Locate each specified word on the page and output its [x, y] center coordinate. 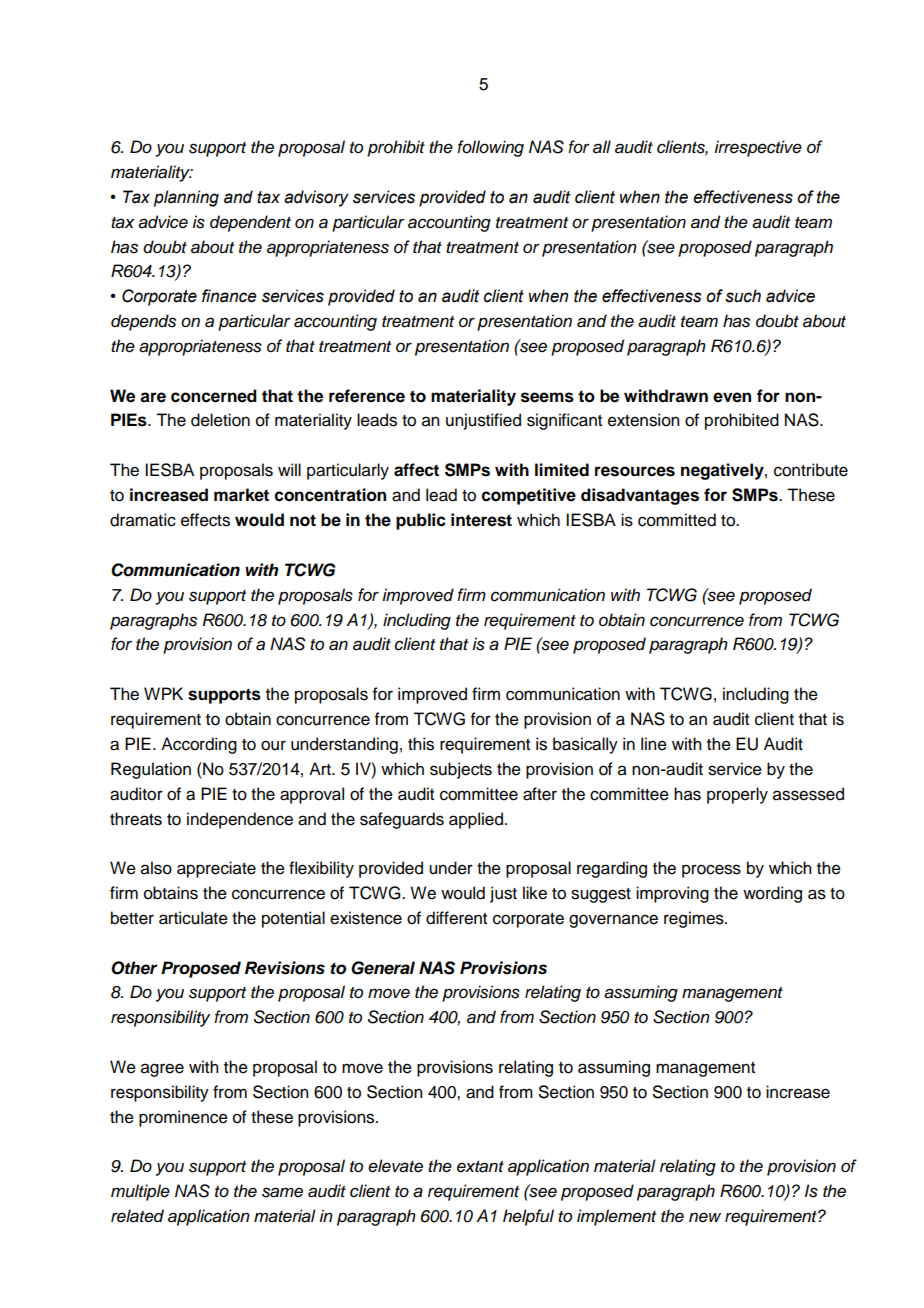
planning [186, 198]
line [654, 744]
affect [416, 470]
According [199, 745]
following [490, 148]
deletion [220, 420]
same [282, 1192]
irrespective [758, 148]
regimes [695, 919]
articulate [193, 918]
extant [480, 1167]
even [732, 397]
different [456, 918]
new [705, 1217]
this [421, 744]
